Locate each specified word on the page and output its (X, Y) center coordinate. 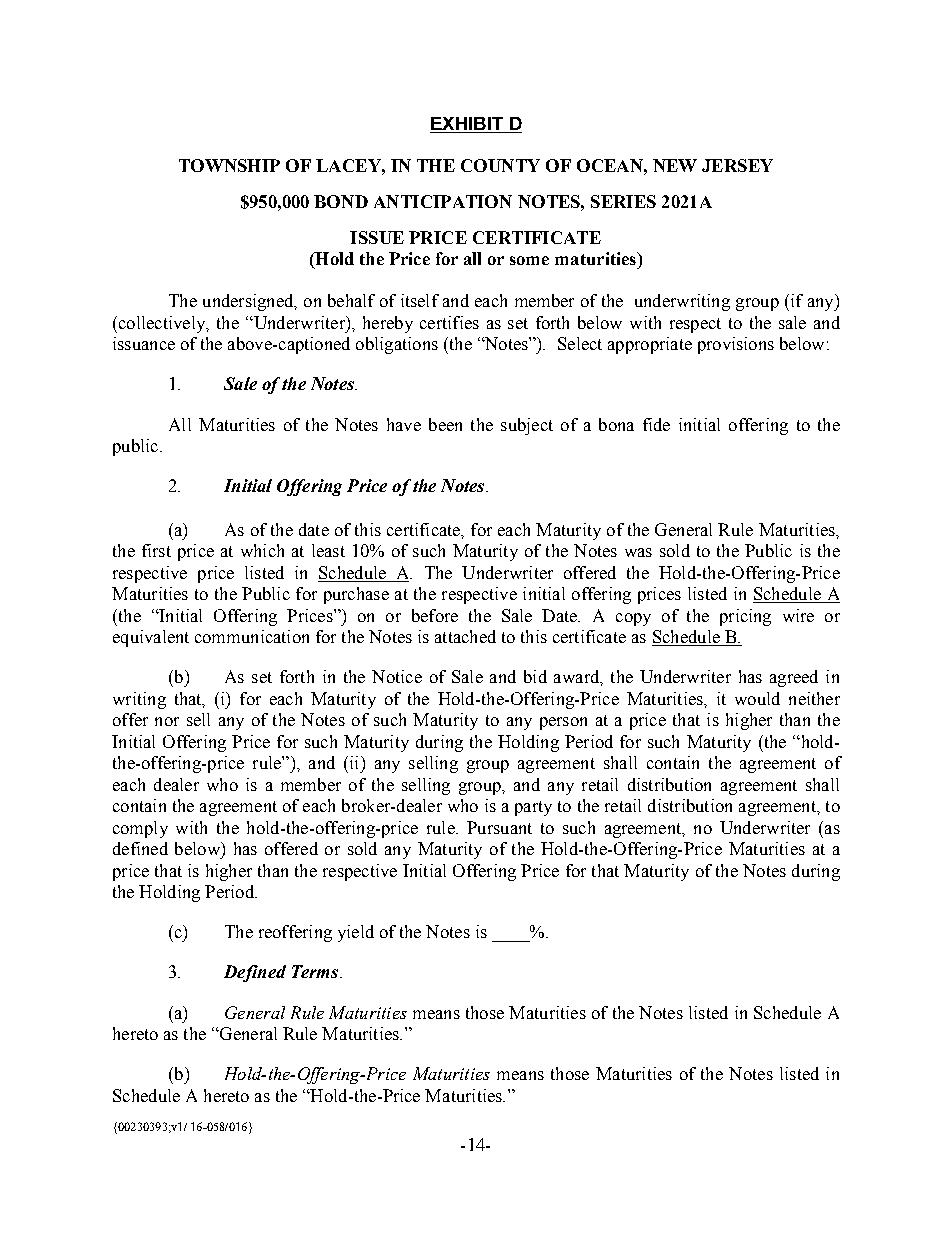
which (262, 550)
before (435, 615)
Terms (316, 971)
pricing (745, 617)
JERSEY (737, 165)
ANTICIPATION (443, 201)
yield (356, 933)
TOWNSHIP (229, 165)
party (533, 808)
